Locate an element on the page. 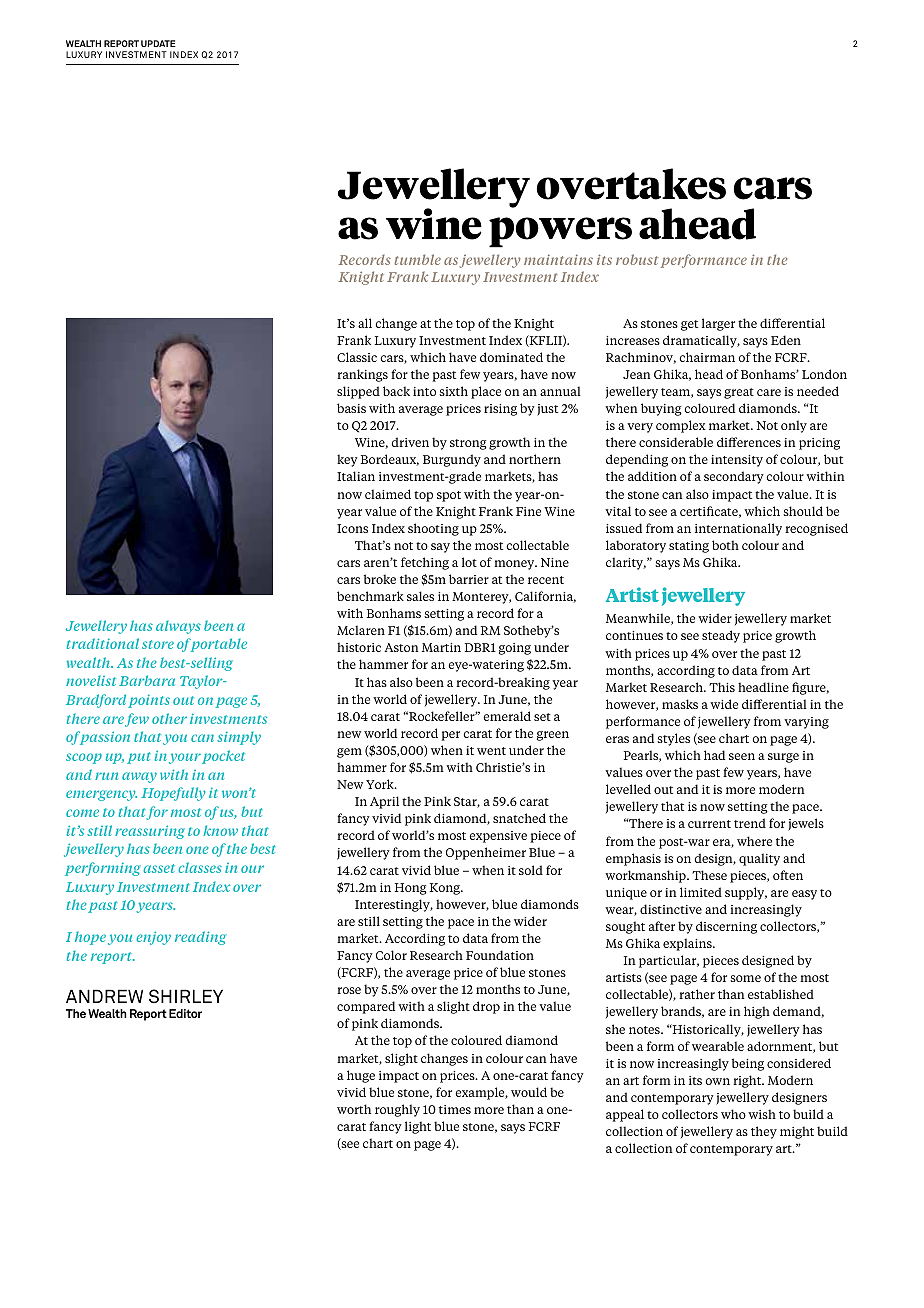  barrier is located at coordinates (469, 579).
